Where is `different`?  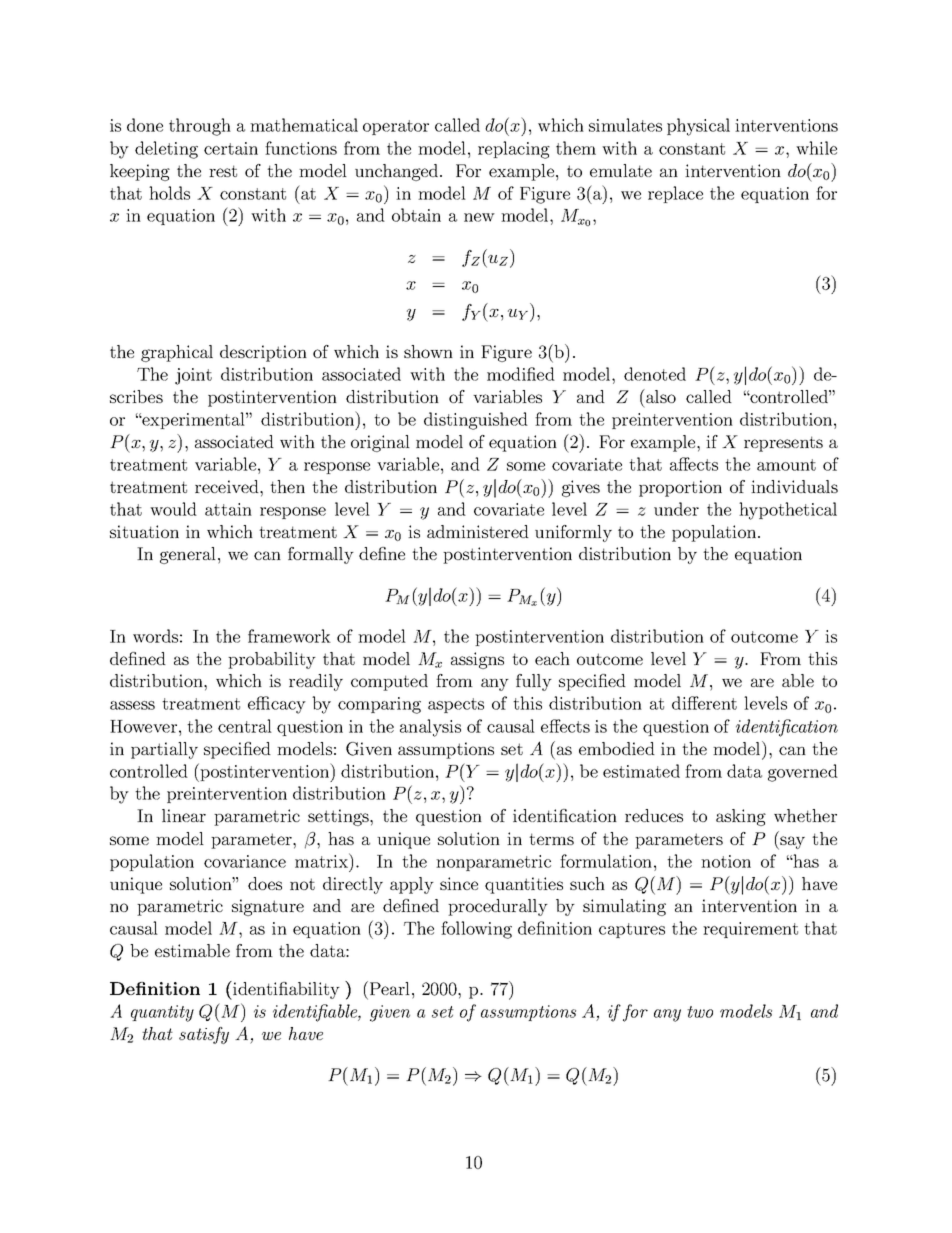 different is located at coordinates (704, 703).
